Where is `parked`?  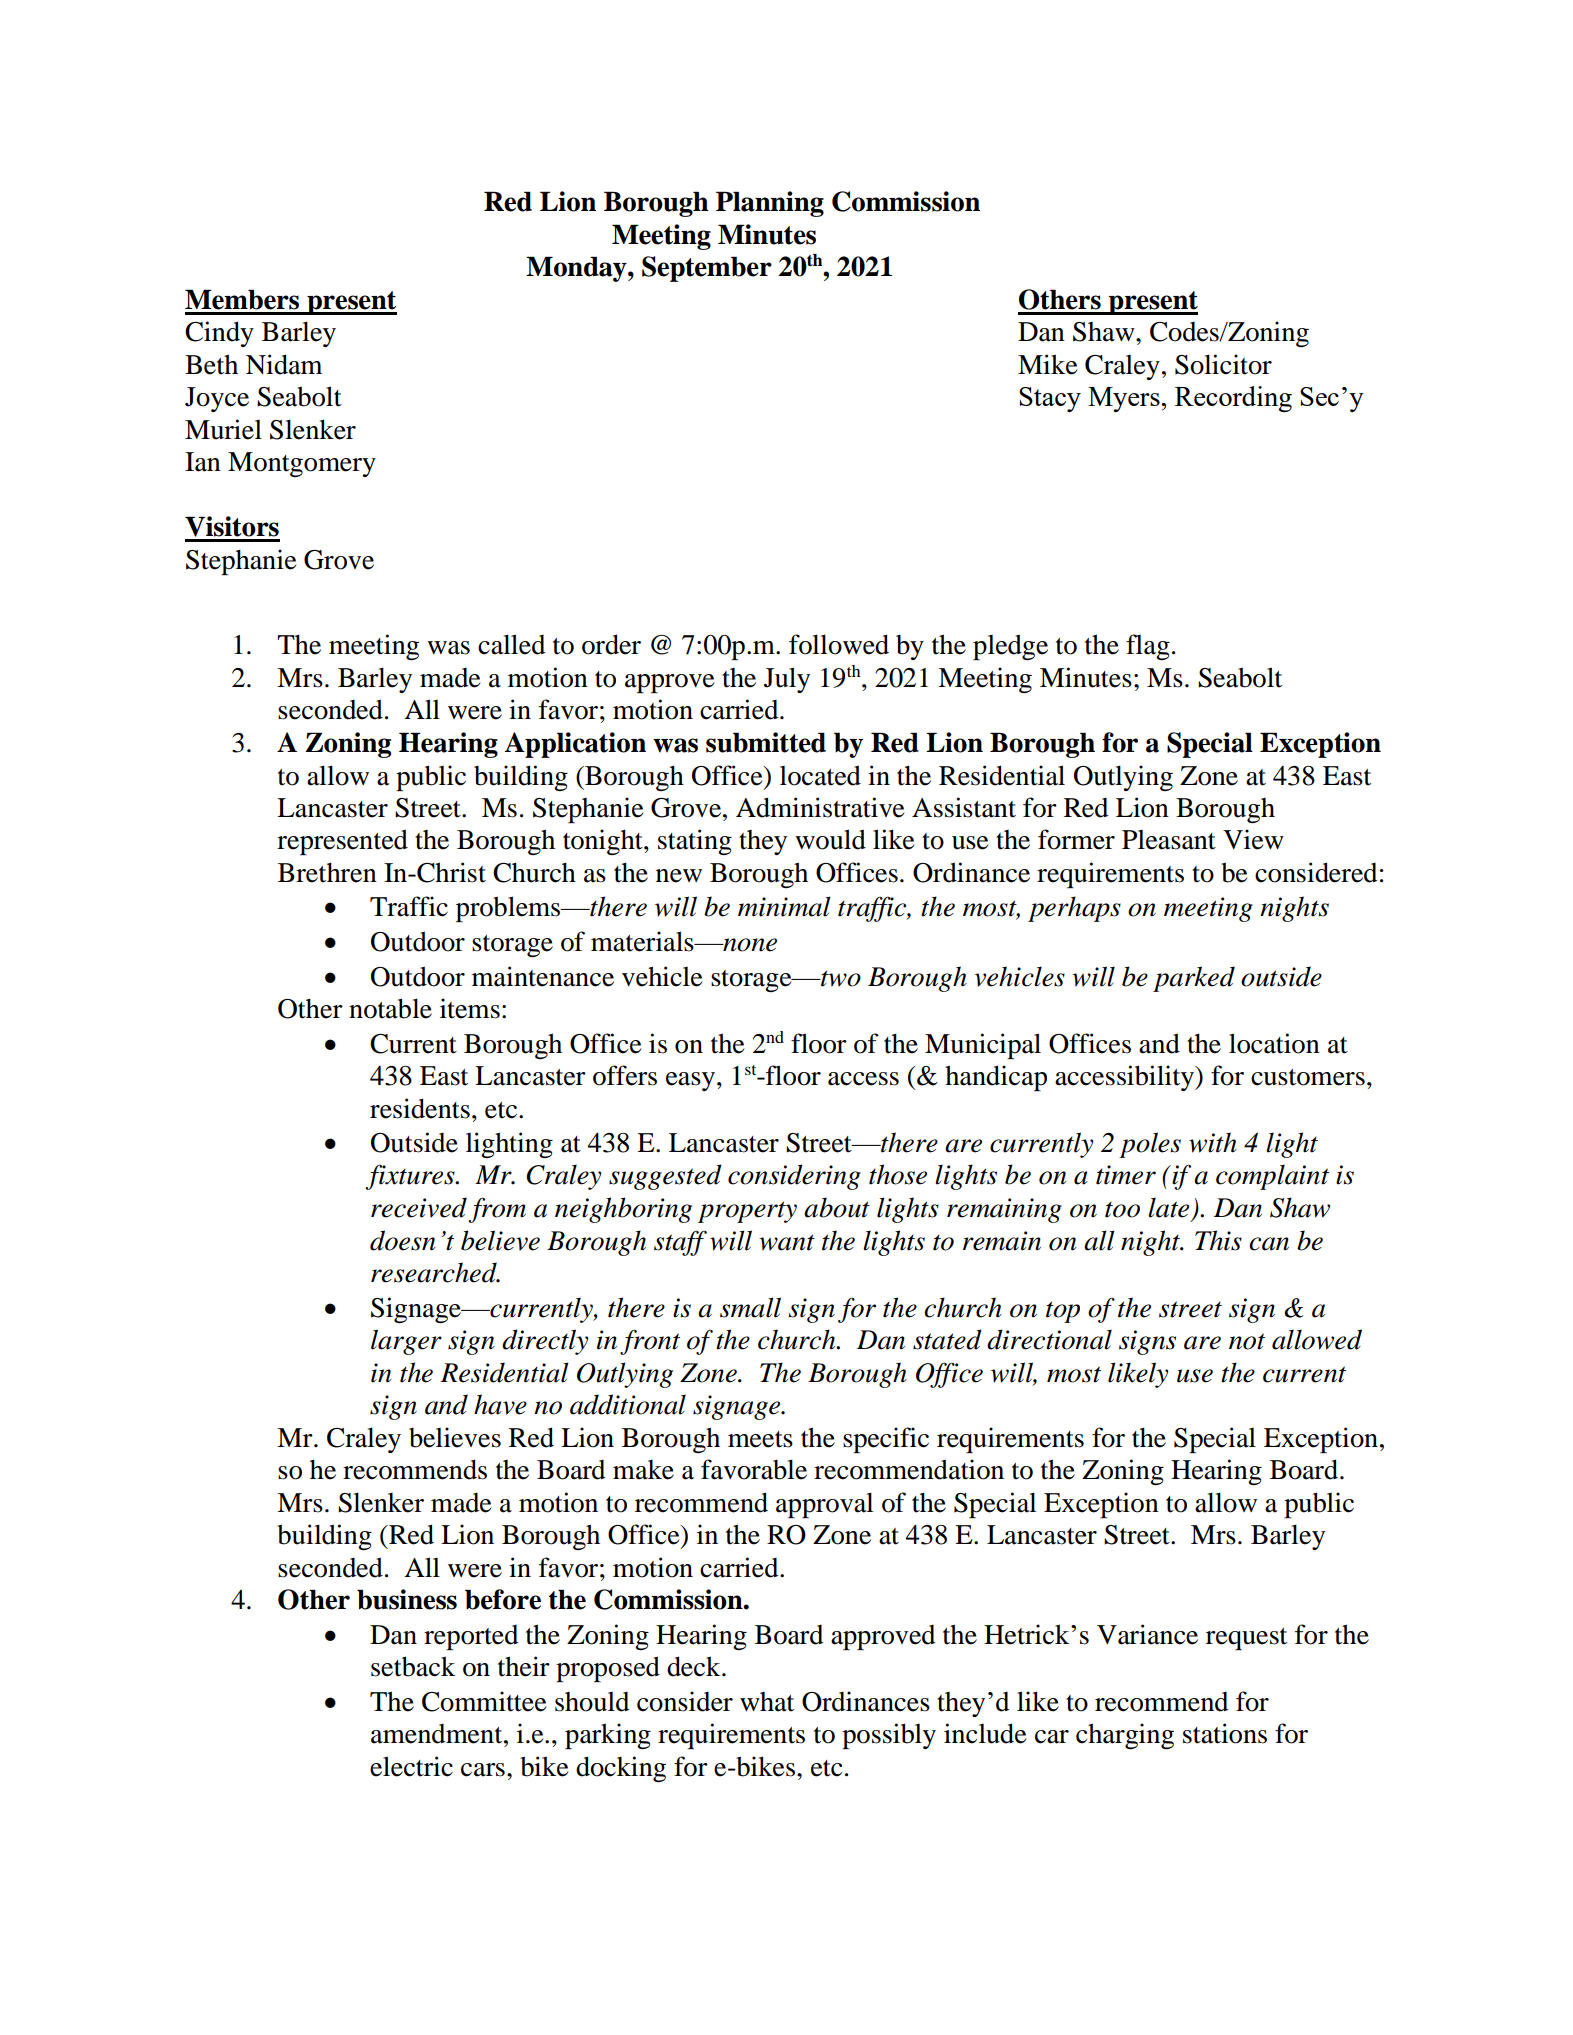 parked is located at coordinates (1194, 979).
